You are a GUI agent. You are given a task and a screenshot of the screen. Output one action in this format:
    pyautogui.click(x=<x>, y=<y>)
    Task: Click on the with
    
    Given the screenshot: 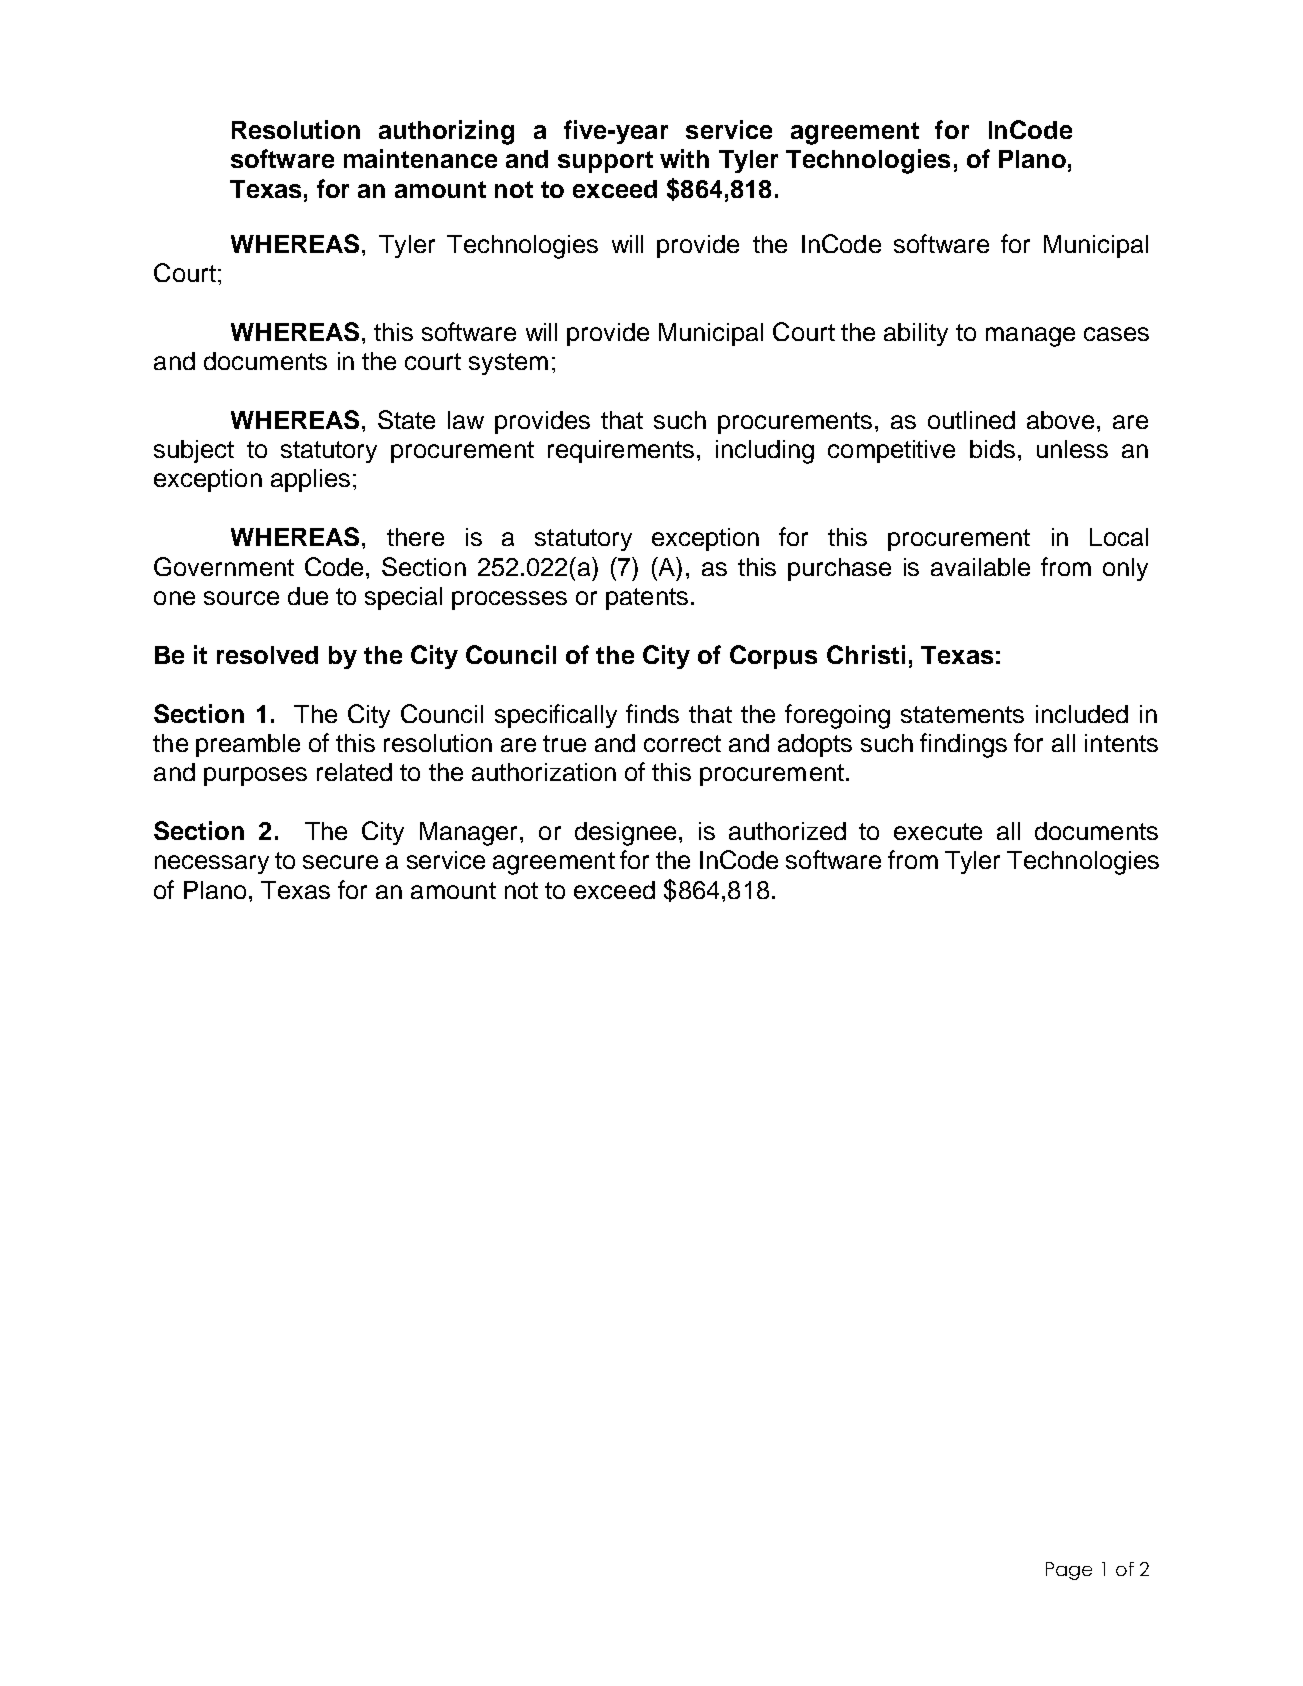 What is the action you would take?
    pyautogui.click(x=684, y=158)
